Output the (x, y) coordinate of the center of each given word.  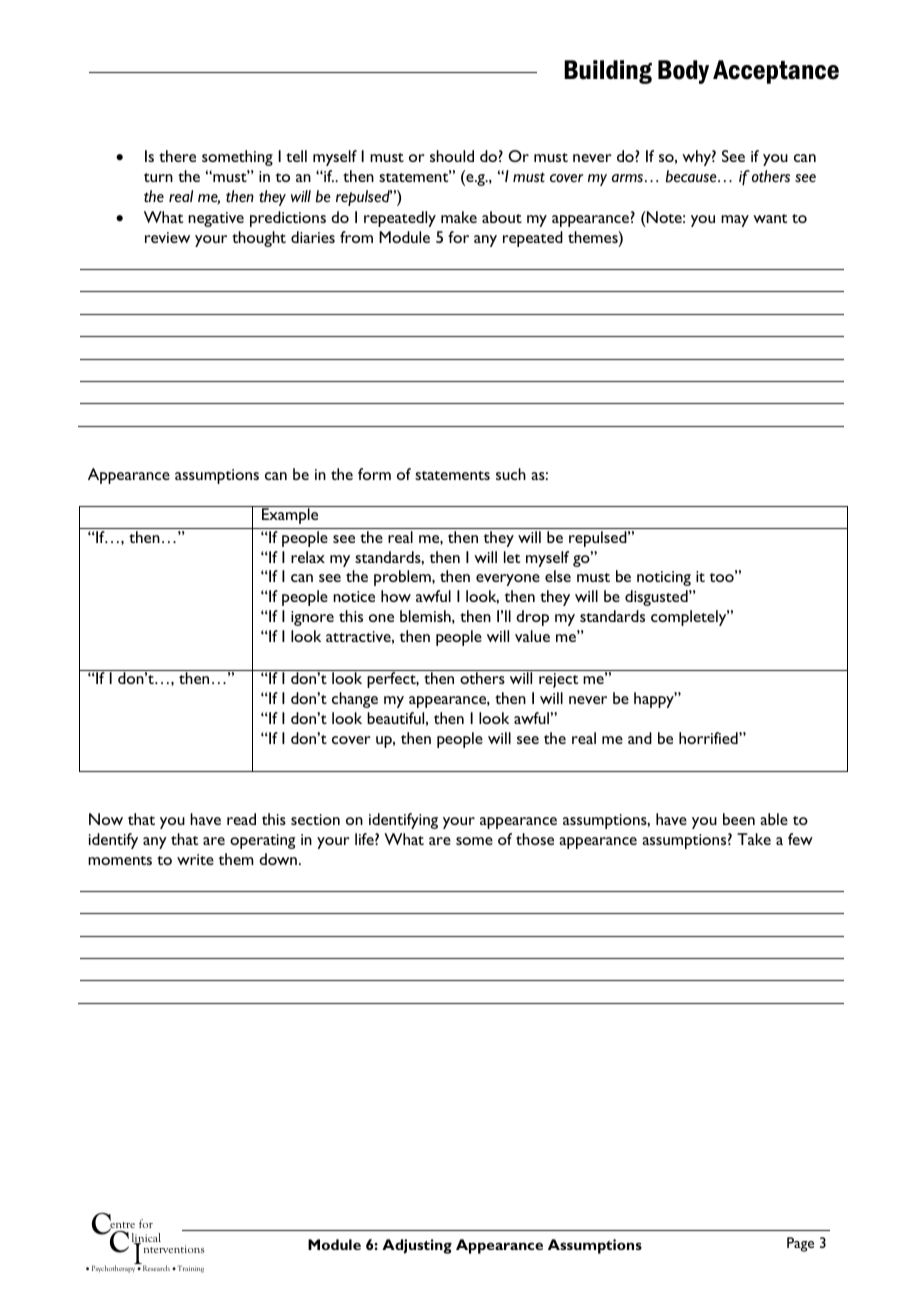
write (195, 859)
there (177, 156)
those (535, 839)
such (511, 474)
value (532, 636)
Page (800, 1244)
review (167, 237)
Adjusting (417, 1246)
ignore (312, 618)
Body (683, 72)
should (452, 156)
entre (121, 1225)
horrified (709, 738)
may (735, 221)
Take (754, 839)
